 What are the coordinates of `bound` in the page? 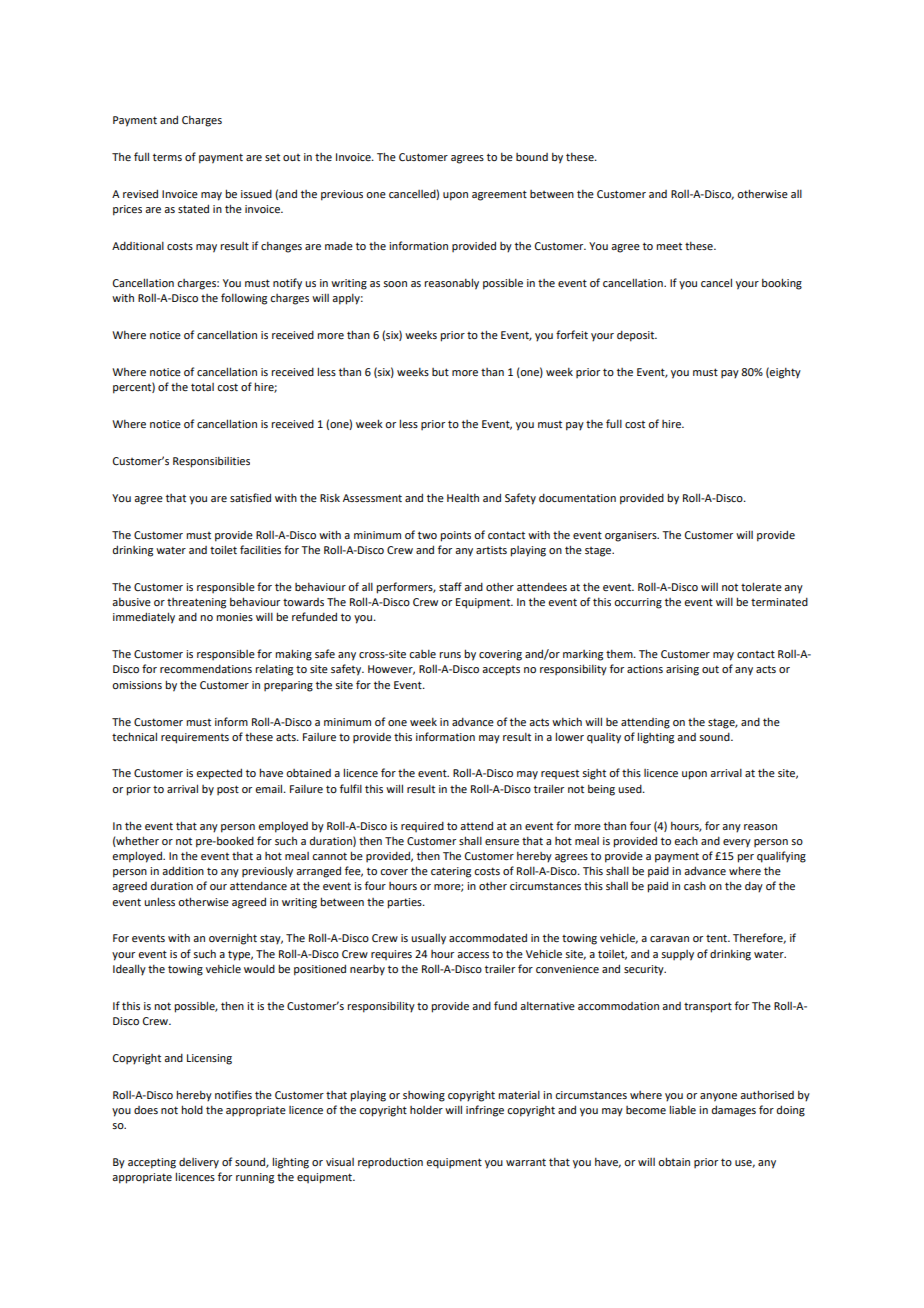 It's located at (532, 157).
